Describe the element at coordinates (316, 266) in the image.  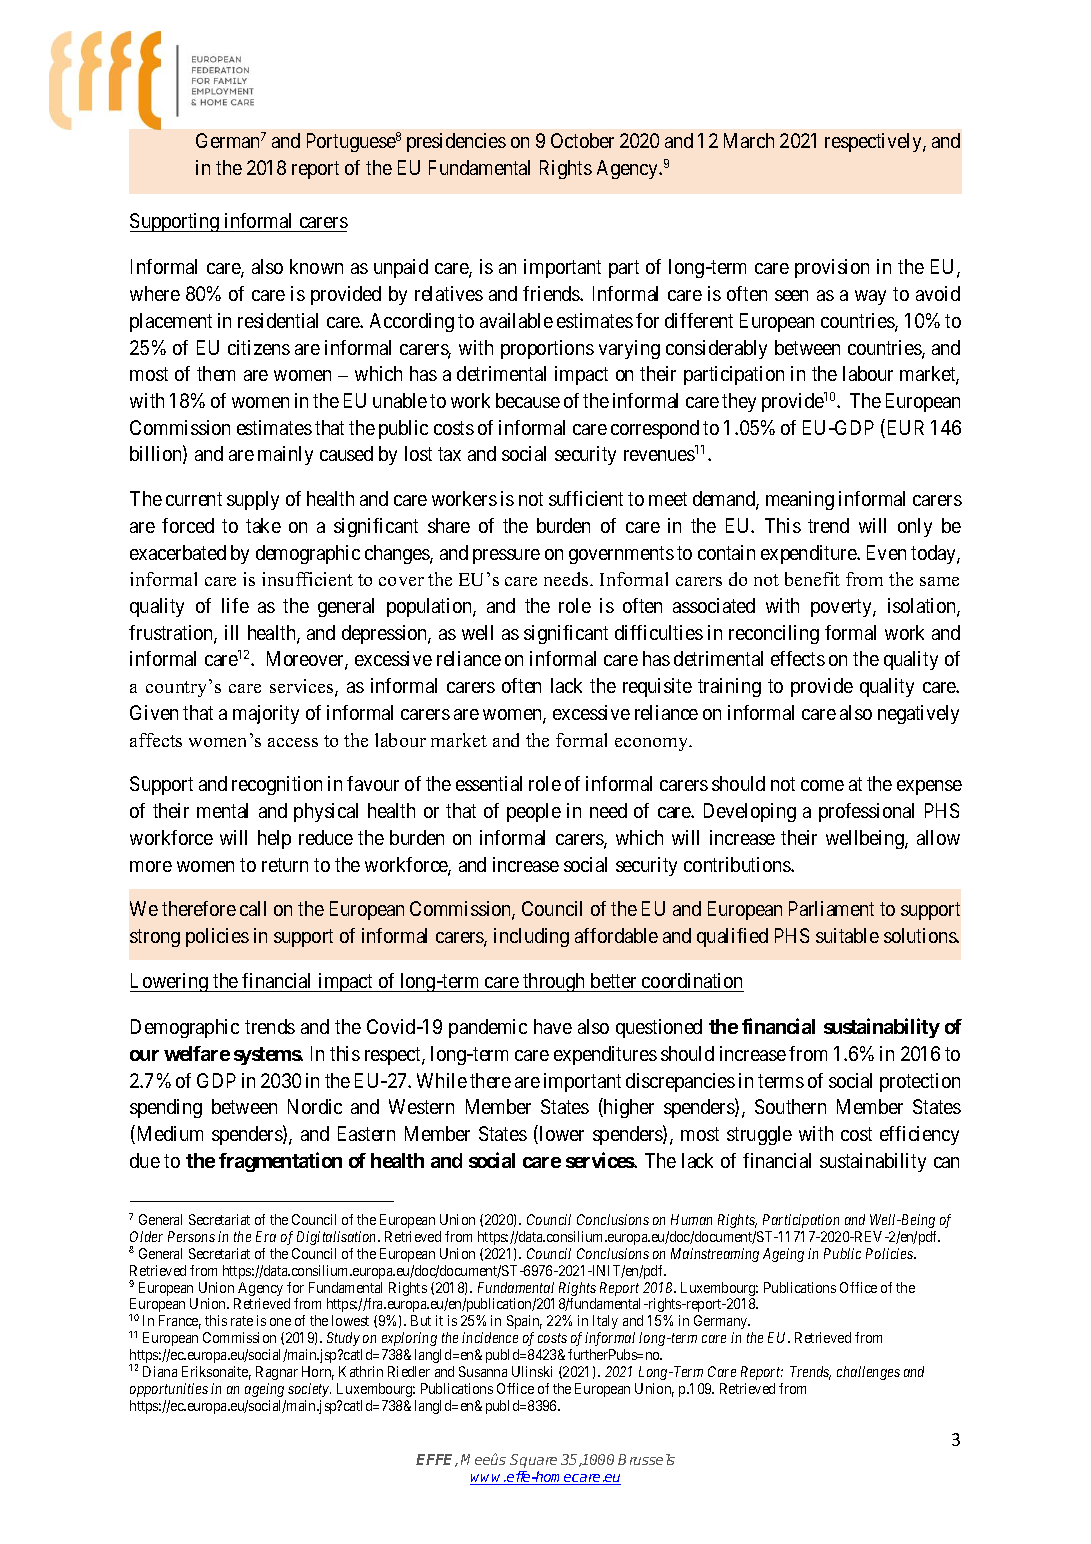
I see `known` at that location.
